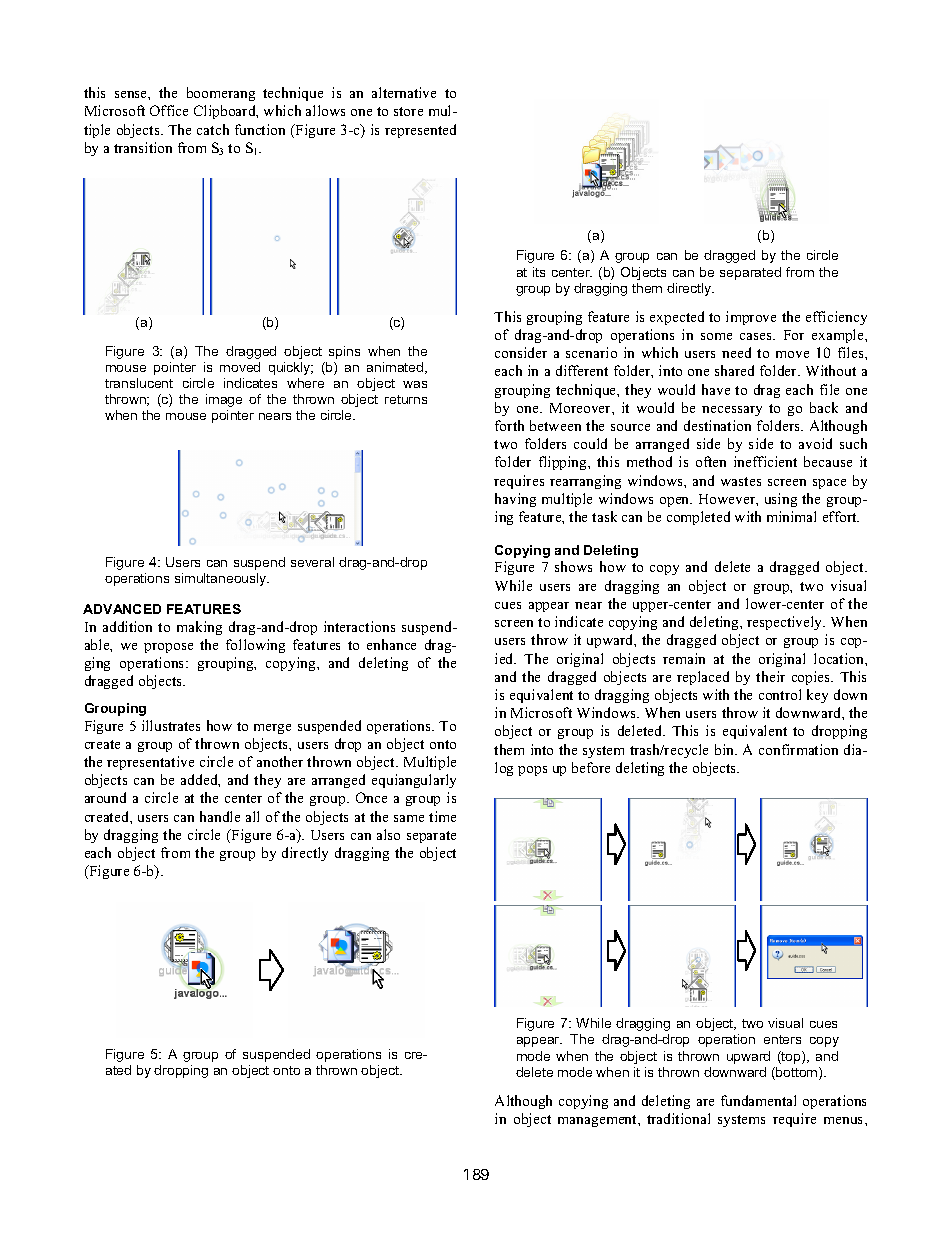  Describe the element at coordinates (388, 834) in the screenshot. I see `also` at that location.
